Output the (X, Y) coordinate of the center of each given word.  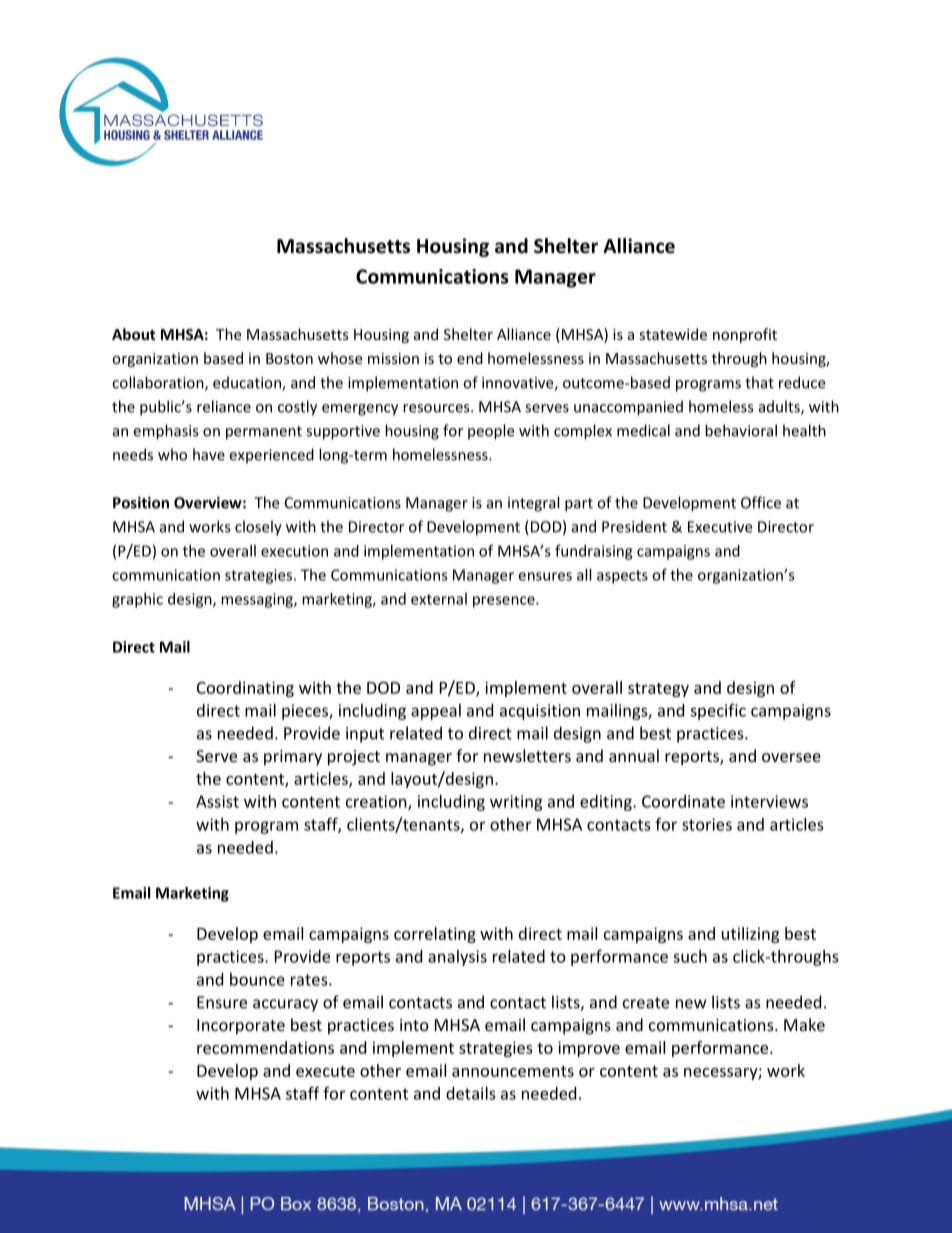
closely (258, 528)
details (471, 1093)
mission (393, 358)
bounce (257, 979)
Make (804, 1024)
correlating (435, 935)
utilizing (750, 935)
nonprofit (745, 335)
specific (718, 711)
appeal (436, 712)
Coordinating (245, 689)
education (248, 383)
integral (533, 504)
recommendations (265, 1047)
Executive (720, 527)
